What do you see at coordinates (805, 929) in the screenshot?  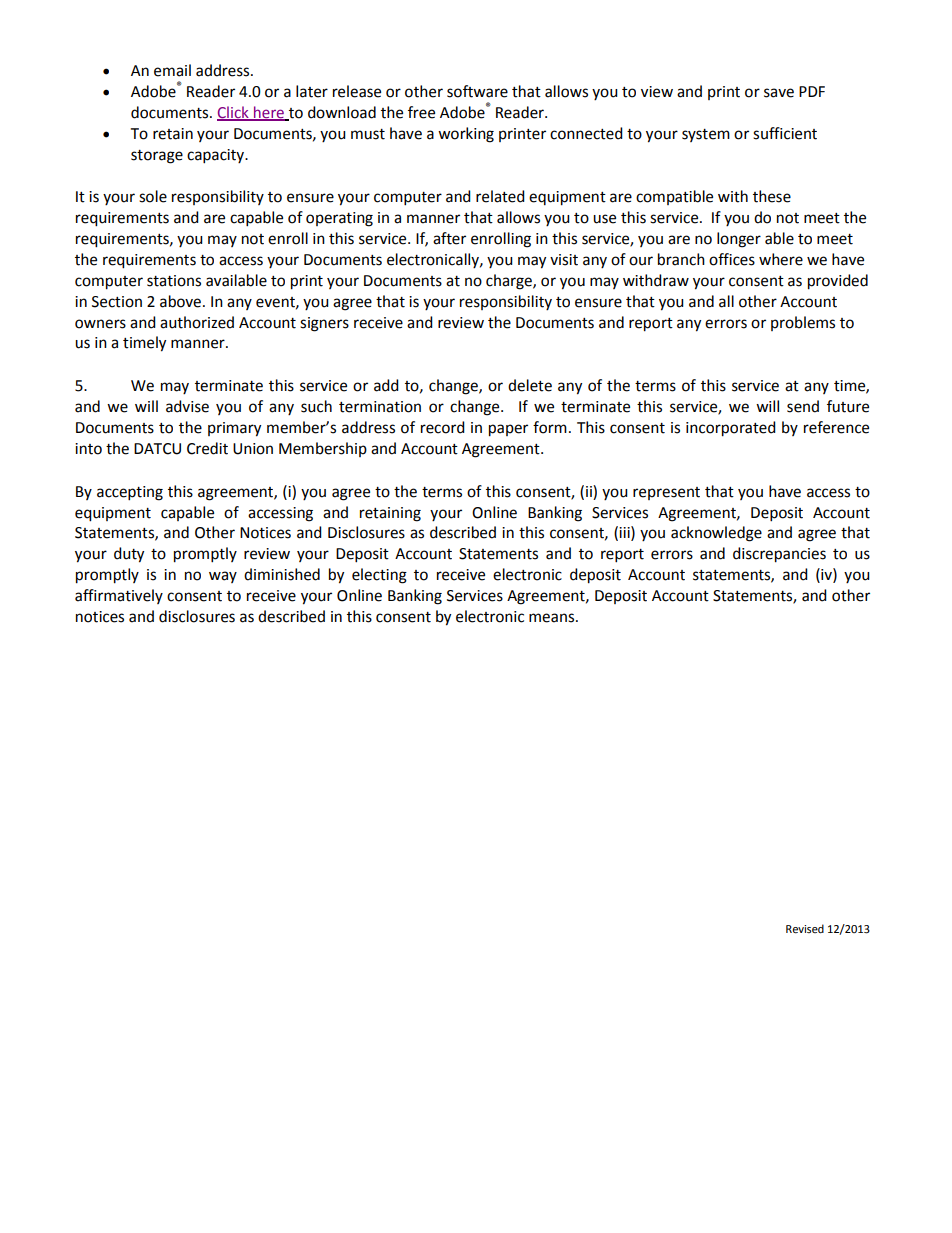 I see `Revised` at bounding box center [805, 929].
